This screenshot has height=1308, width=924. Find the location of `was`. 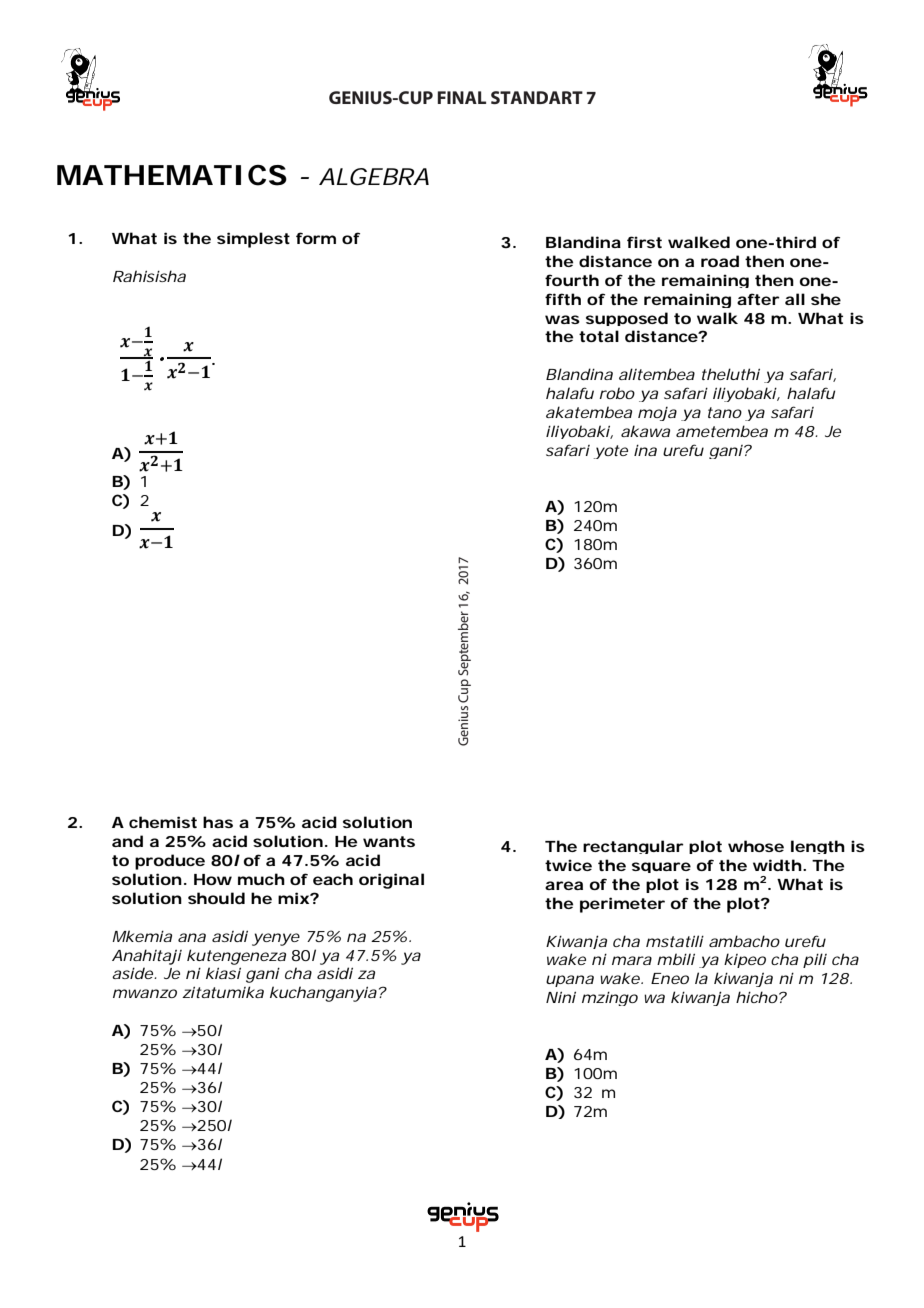

was is located at coordinates (562, 319).
